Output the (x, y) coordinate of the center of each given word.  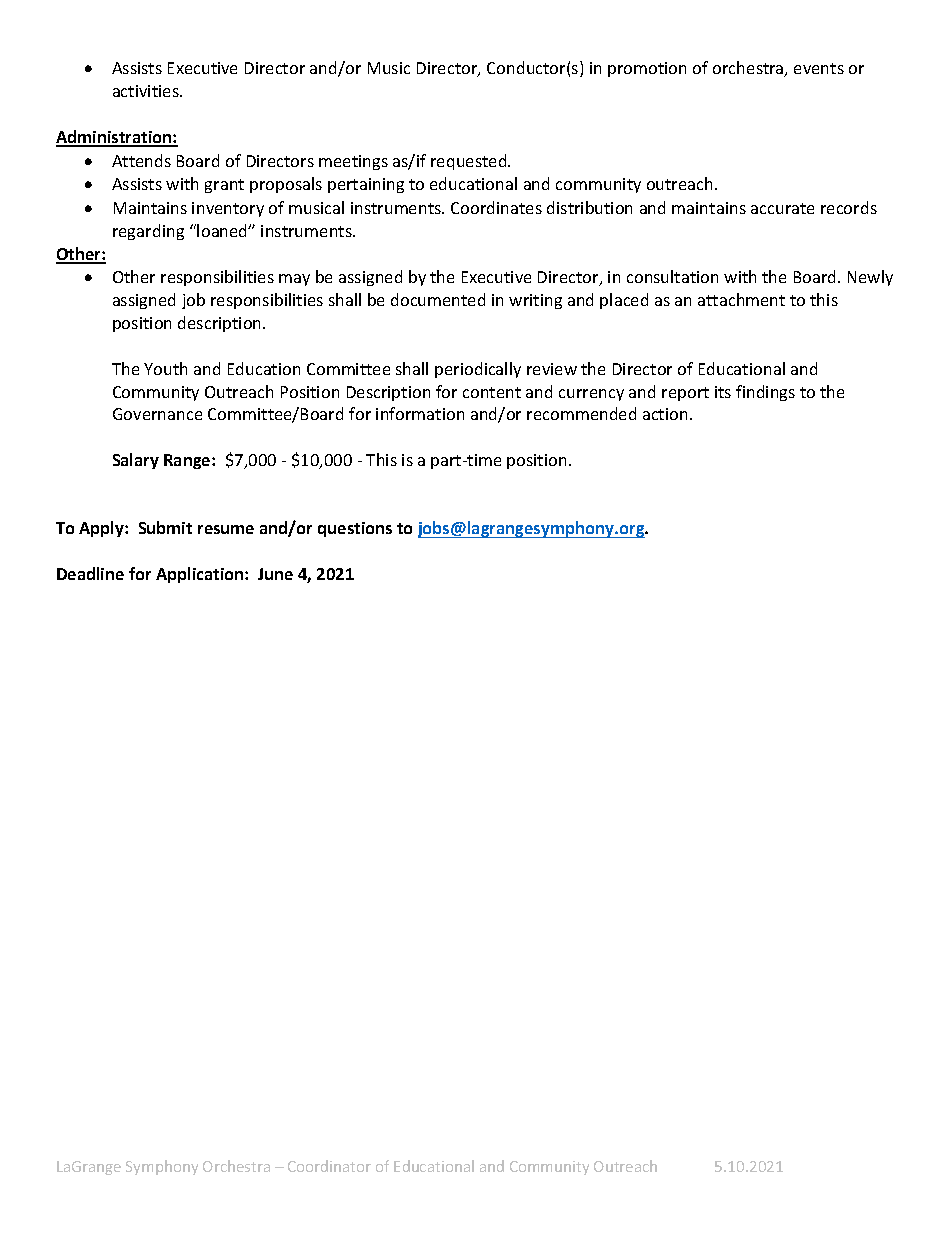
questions (355, 529)
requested (470, 162)
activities (147, 91)
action (665, 414)
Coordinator (329, 1166)
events (819, 68)
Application (201, 575)
